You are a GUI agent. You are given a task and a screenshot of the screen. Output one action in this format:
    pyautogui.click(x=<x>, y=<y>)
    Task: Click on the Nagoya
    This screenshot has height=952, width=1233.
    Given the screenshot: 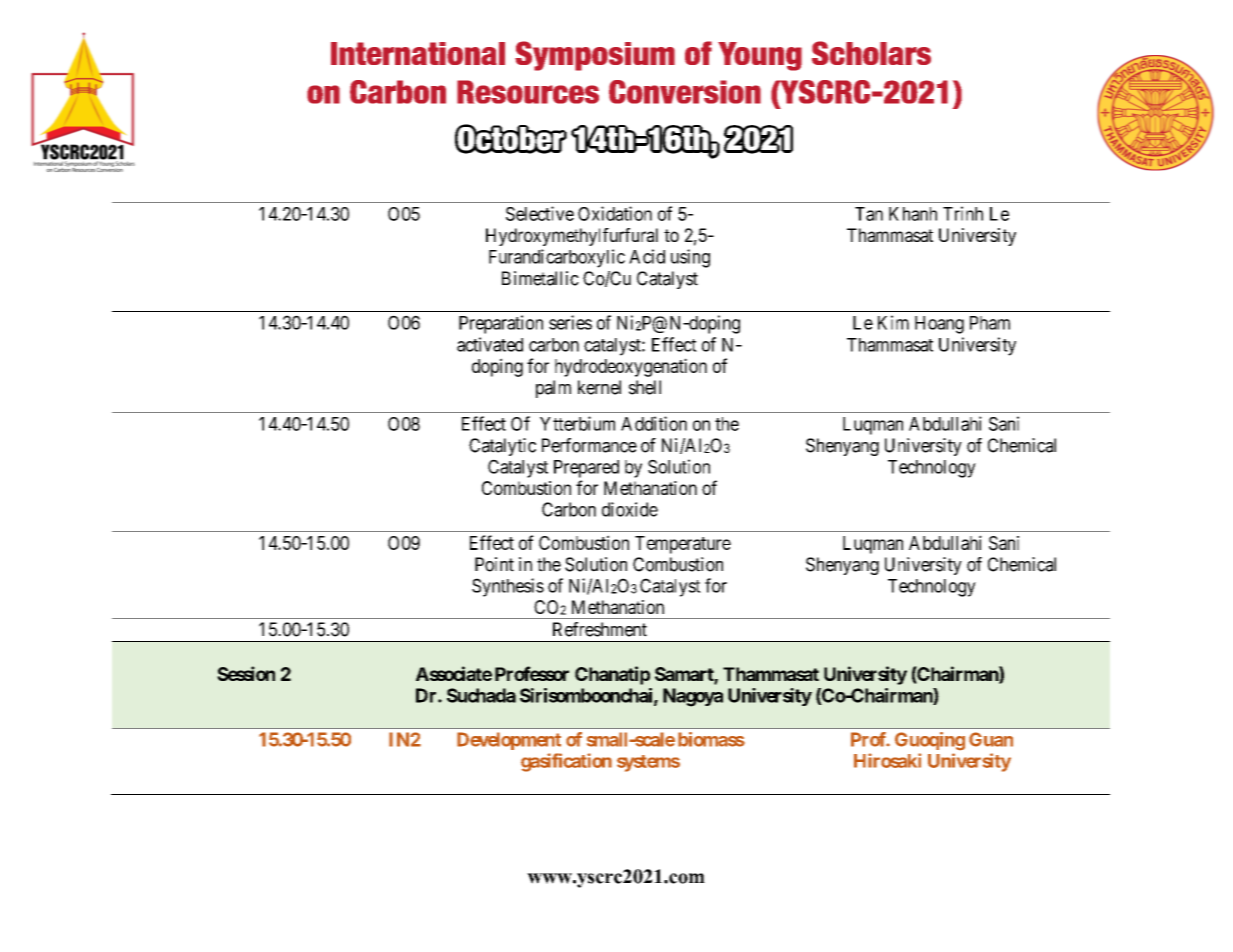 What is the action you would take?
    pyautogui.click(x=693, y=697)
